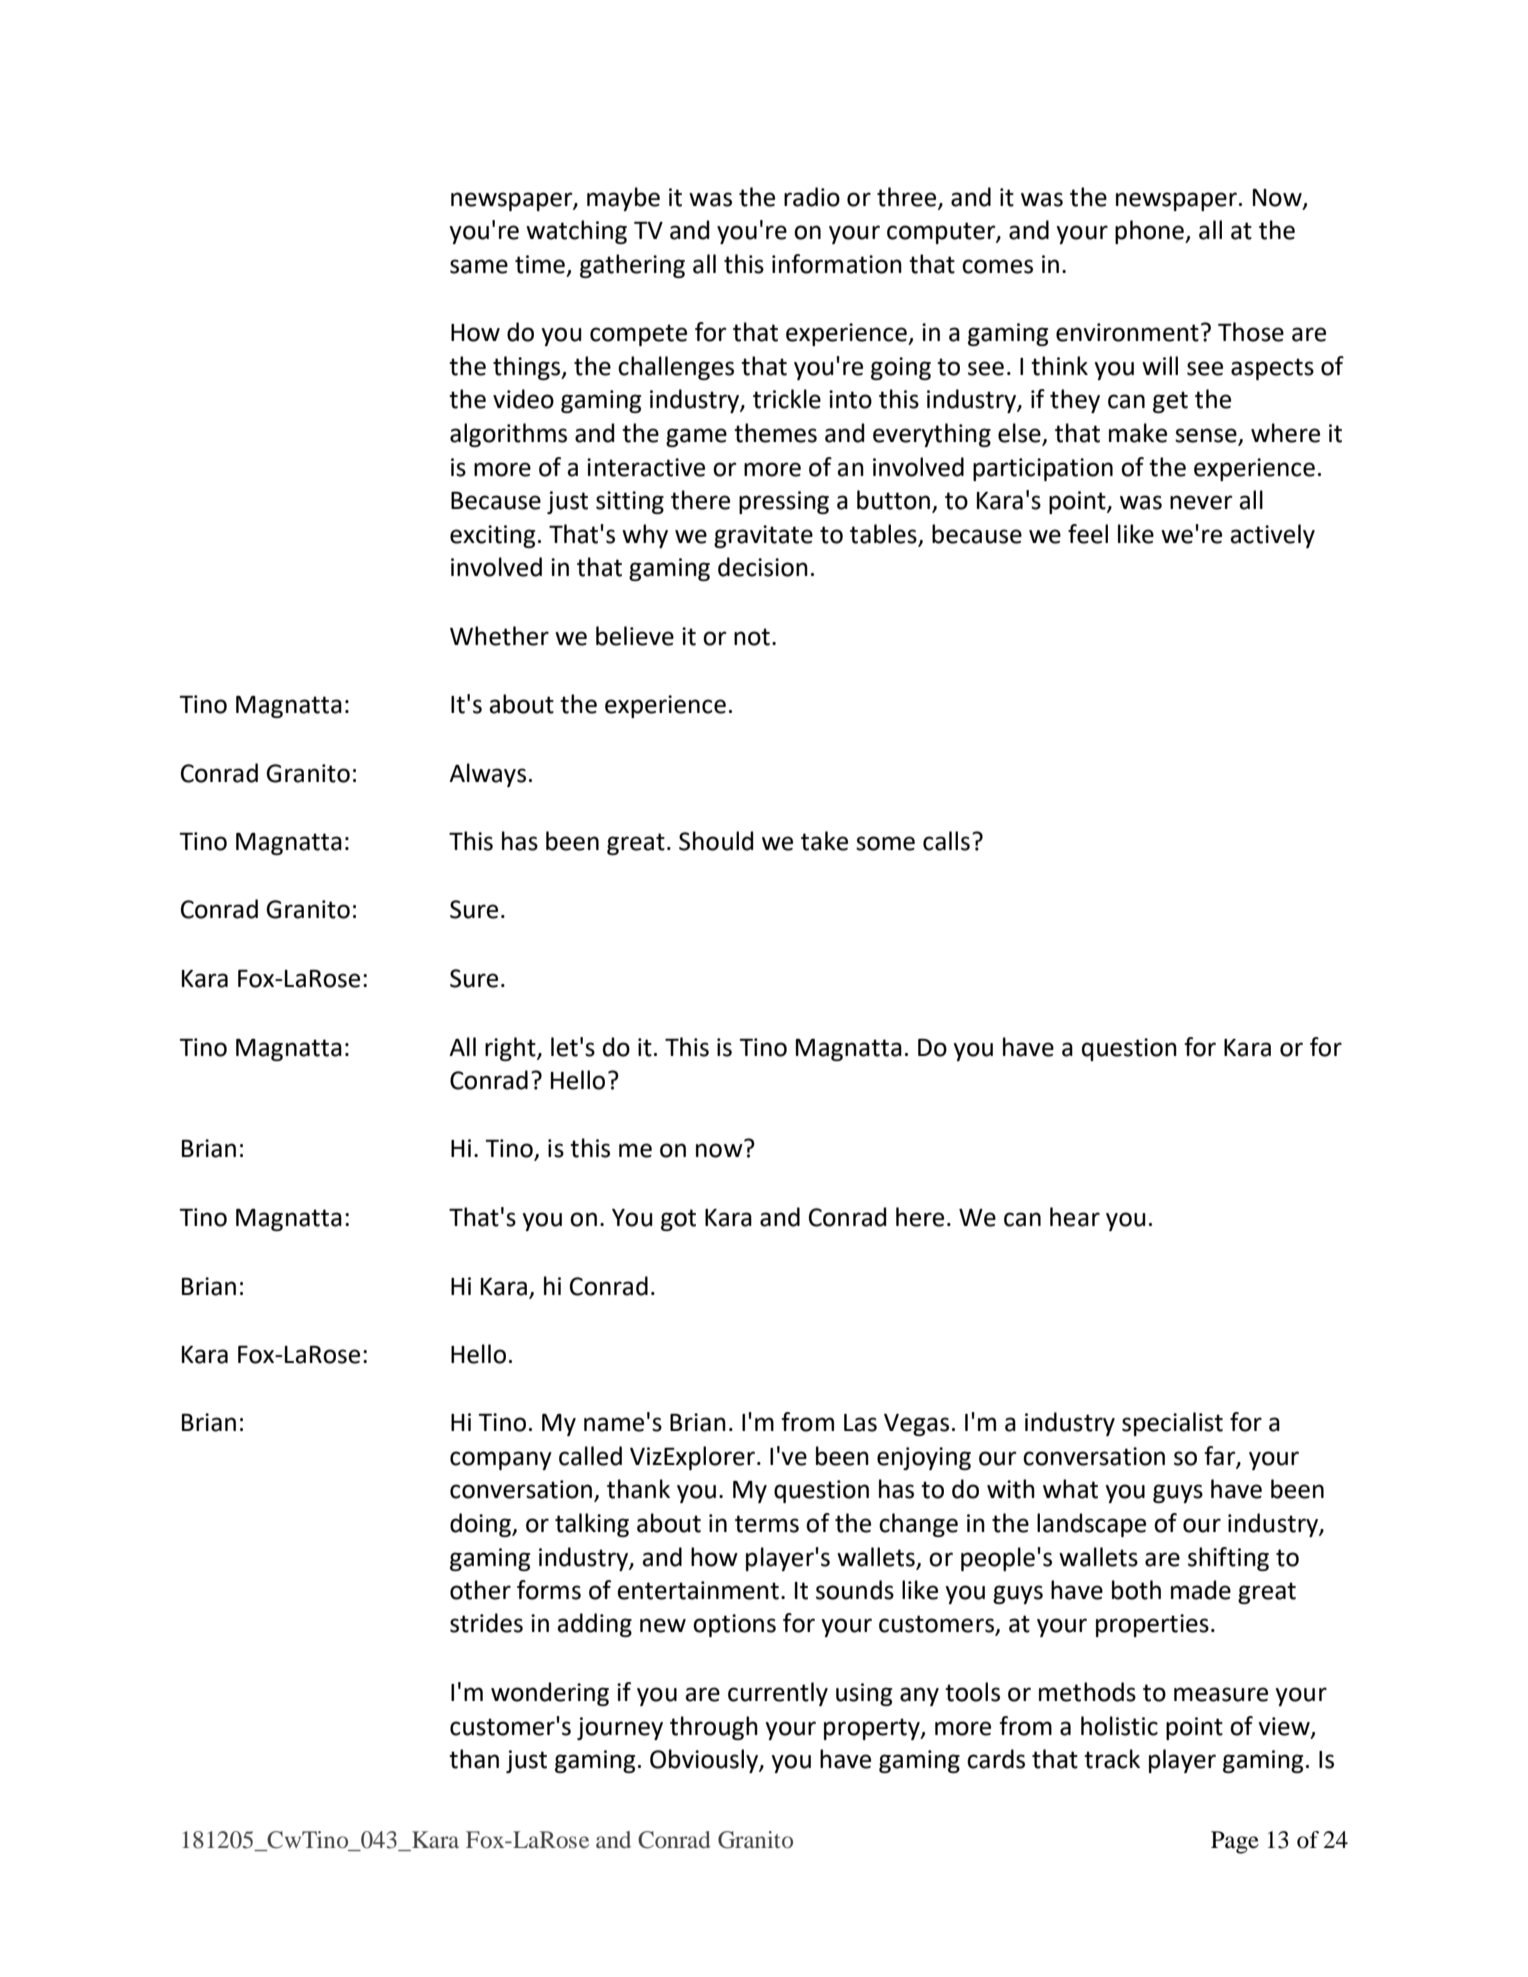  Describe the element at coordinates (1235, 1842) in the screenshot. I see `Page` at that location.
